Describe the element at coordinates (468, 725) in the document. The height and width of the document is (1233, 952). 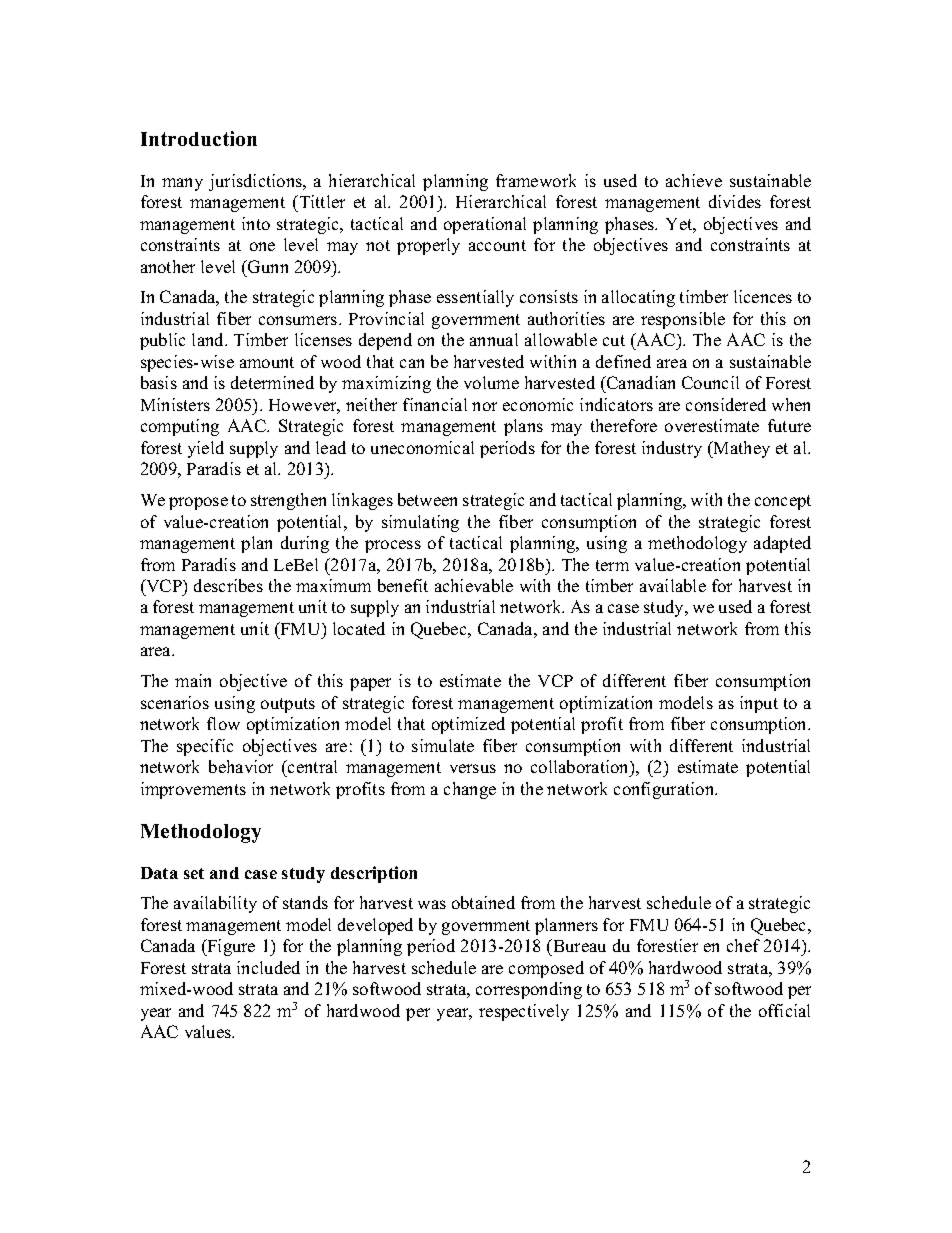
I see `optimized` at that location.
